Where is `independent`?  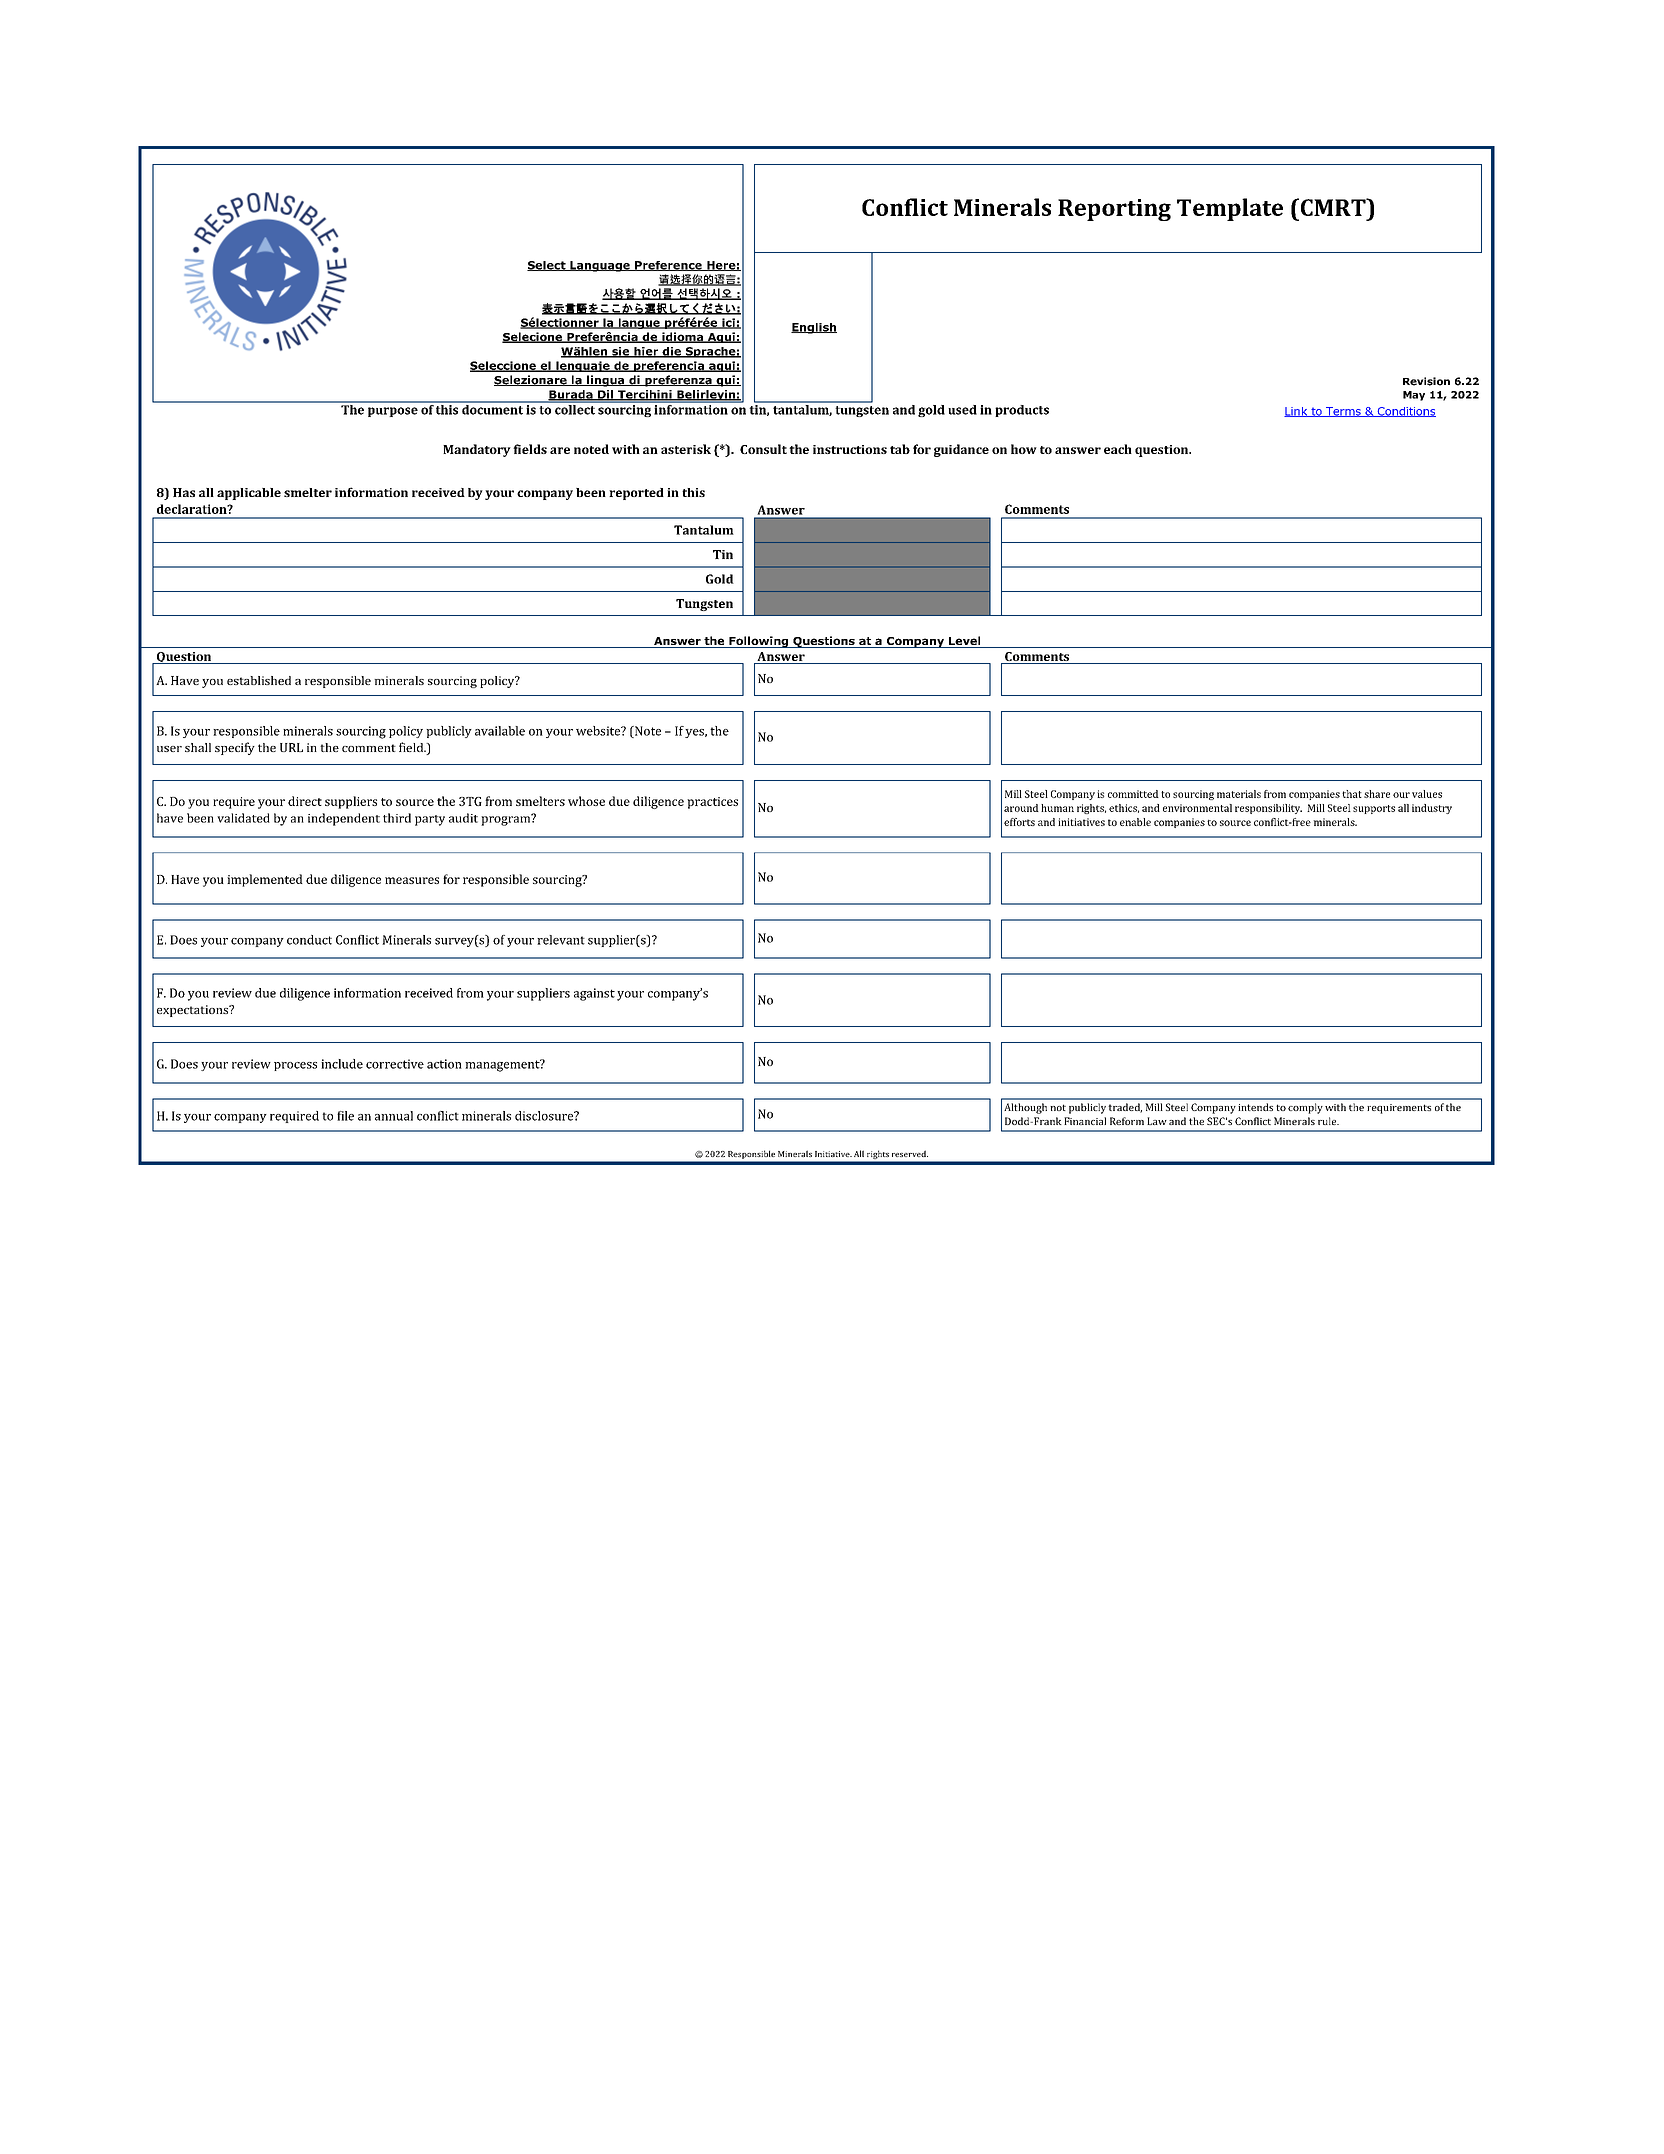
independent is located at coordinates (344, 819).
